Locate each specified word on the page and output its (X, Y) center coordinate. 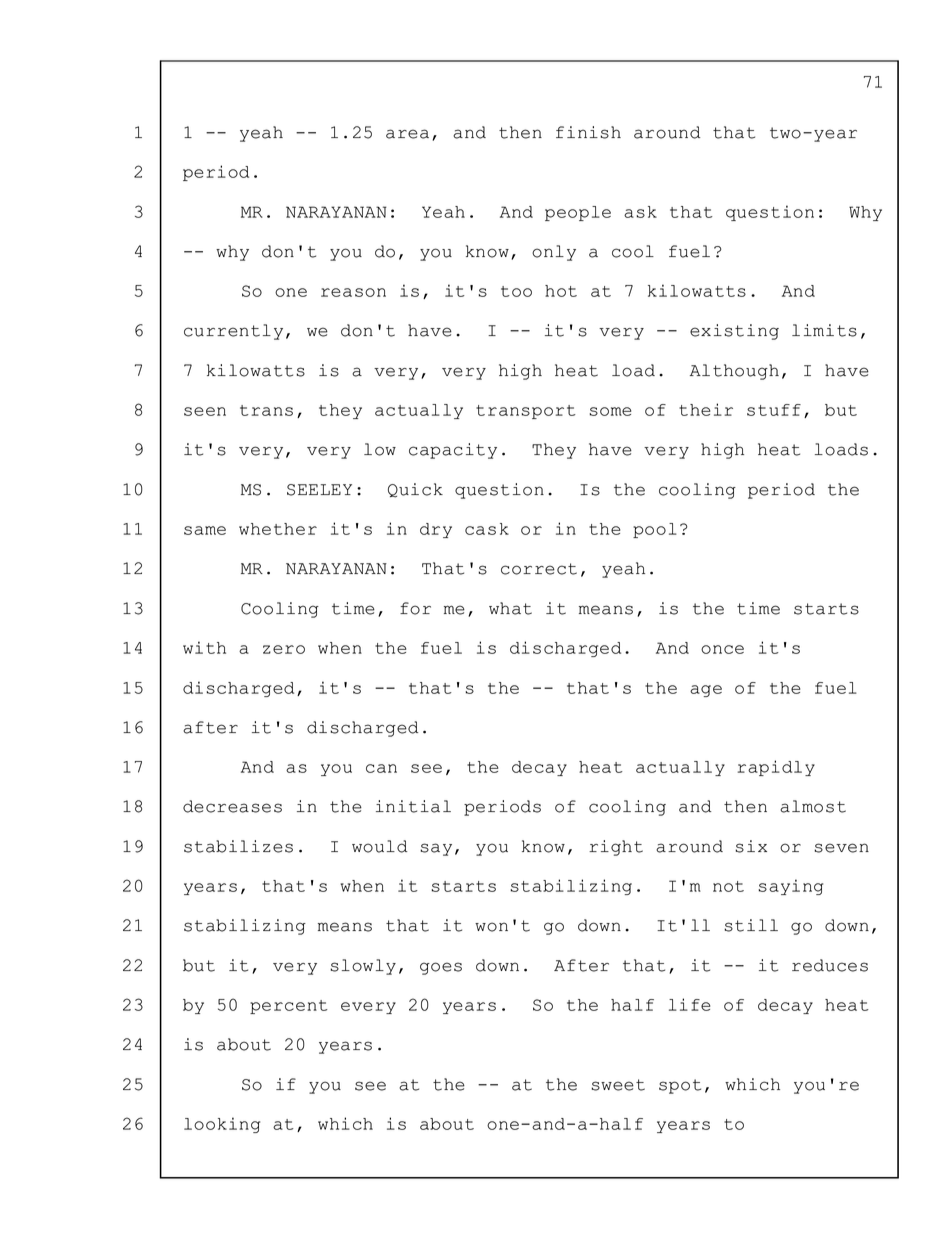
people (578, 213)
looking (222, 1125)
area (407, 134)
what (510, 608)
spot (680, 1086)
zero (284, 649)
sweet (618, 1085)
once (722, 649)
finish (588, 132)
